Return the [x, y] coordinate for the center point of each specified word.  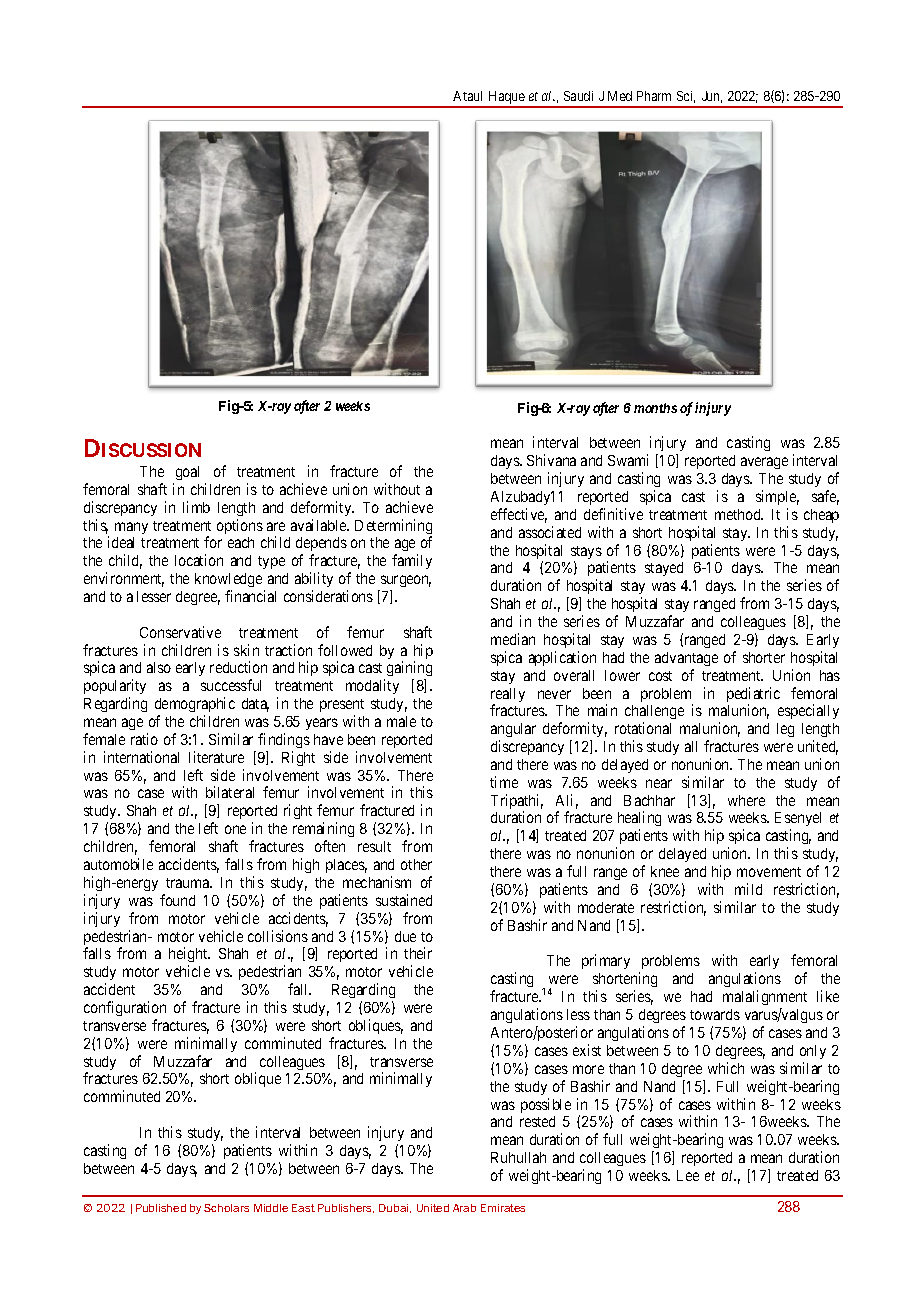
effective [519, 515]
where [746, 800]
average [764, 463]
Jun [712, 97]
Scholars [226, 1208]
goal [187, 473]
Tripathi [517, 803]
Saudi [578, 96]
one [235, 829]
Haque [506, 99]
